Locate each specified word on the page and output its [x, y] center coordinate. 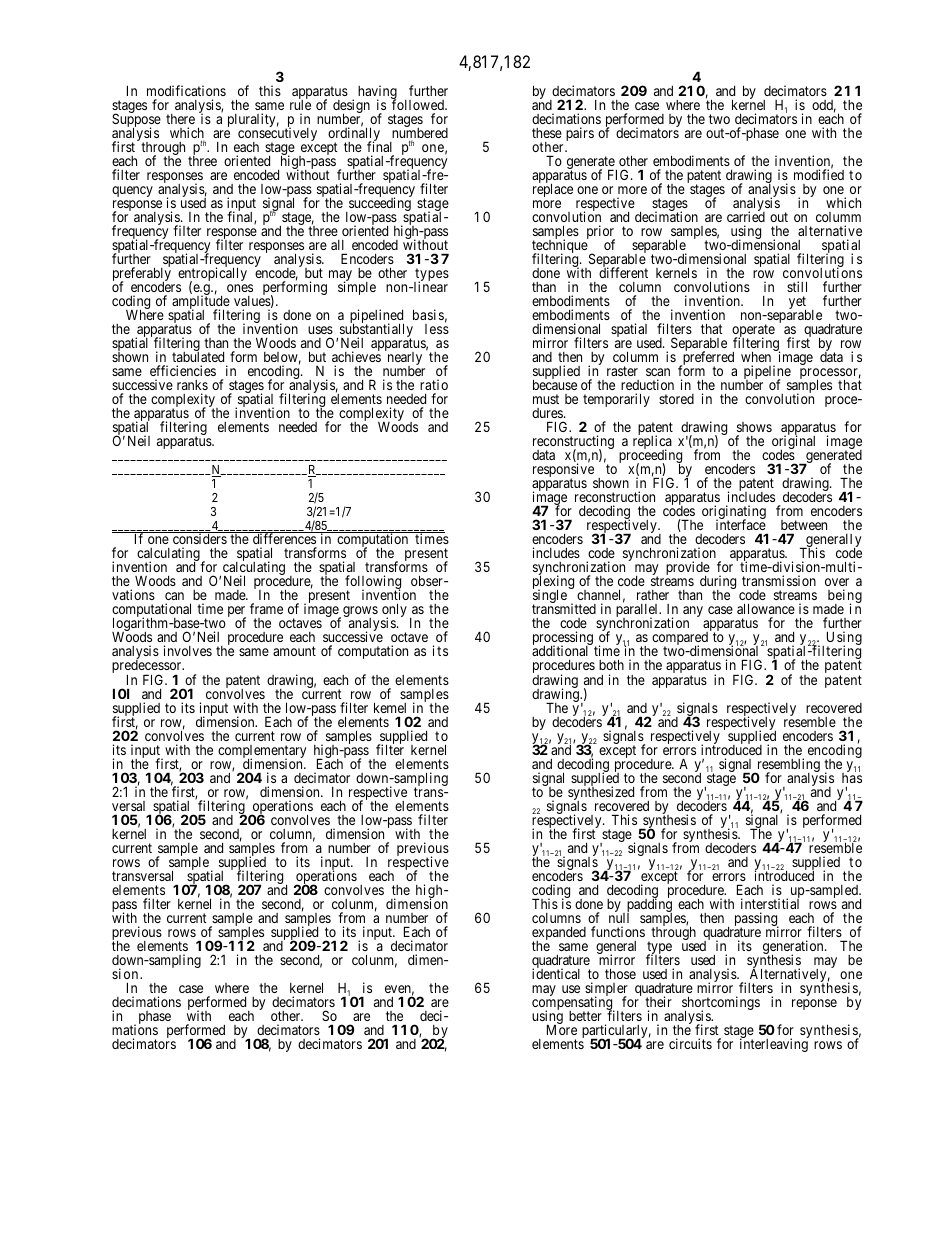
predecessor [148, 668]
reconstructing [573, 443]
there [180, 119]
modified [819, 174]
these [547, 133]
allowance [766, 610]
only [394, 611]
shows [754, 427]
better [585, 1016]
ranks [192, 385]
